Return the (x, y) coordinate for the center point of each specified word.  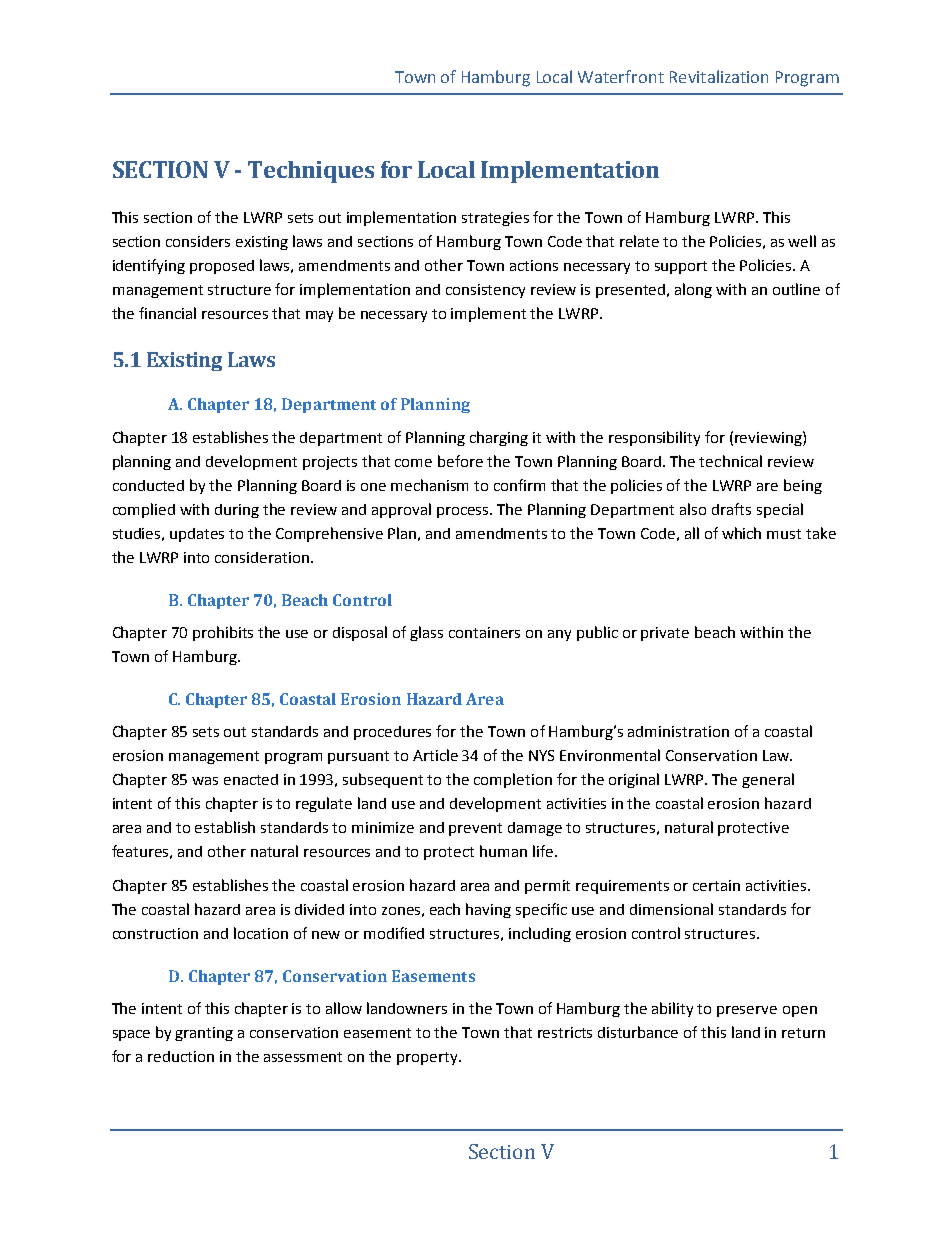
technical (730, 461)
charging (499, 438)
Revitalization (719, 76)
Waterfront (621, 76)
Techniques (311, 172)
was (205, 781)
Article (435, 755)
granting (204, 1034)
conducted (148, 485)
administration (678, 731)
